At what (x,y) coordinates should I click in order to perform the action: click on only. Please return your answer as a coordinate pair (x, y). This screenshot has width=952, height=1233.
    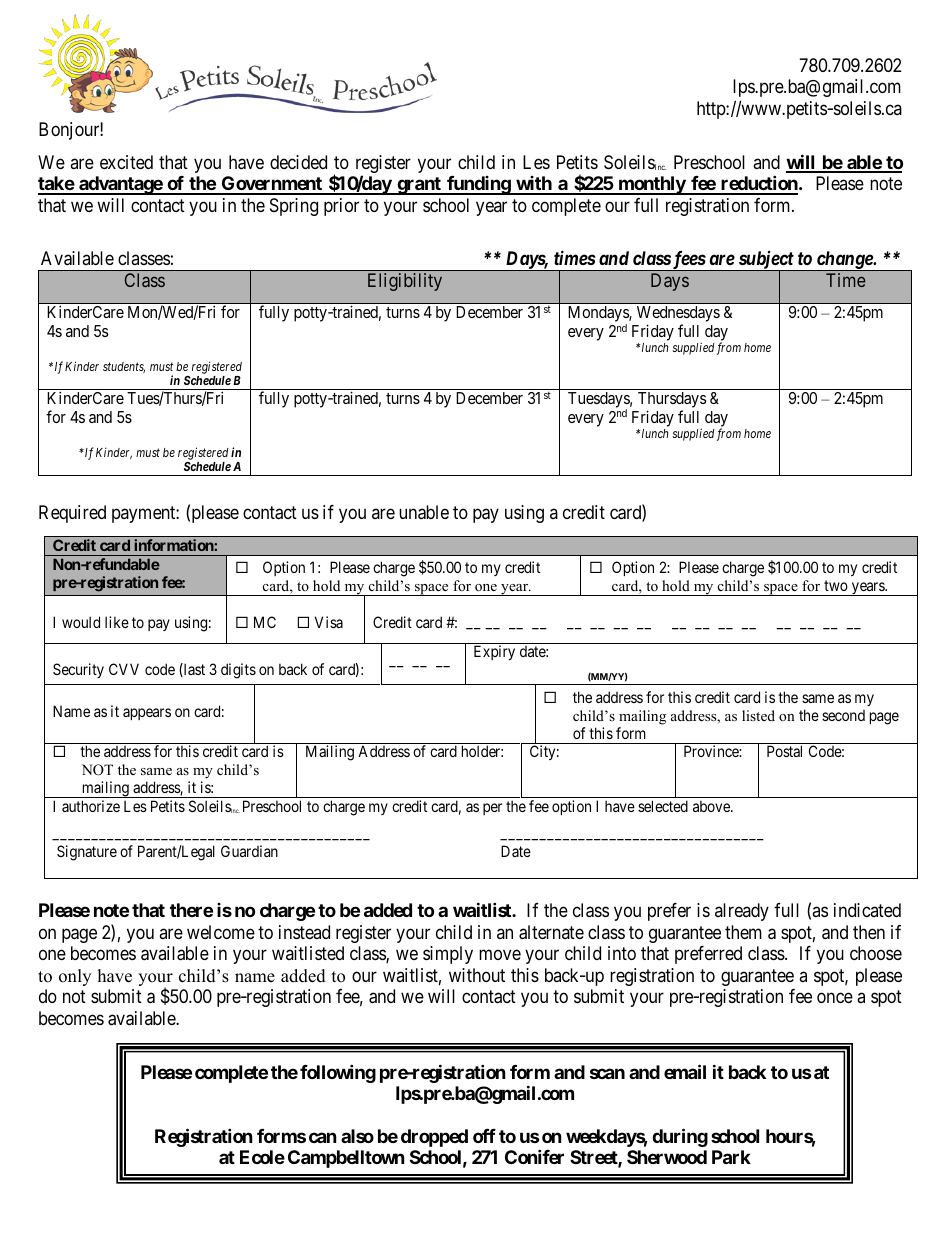
    Looking at the image, I should click on (75, 977).
